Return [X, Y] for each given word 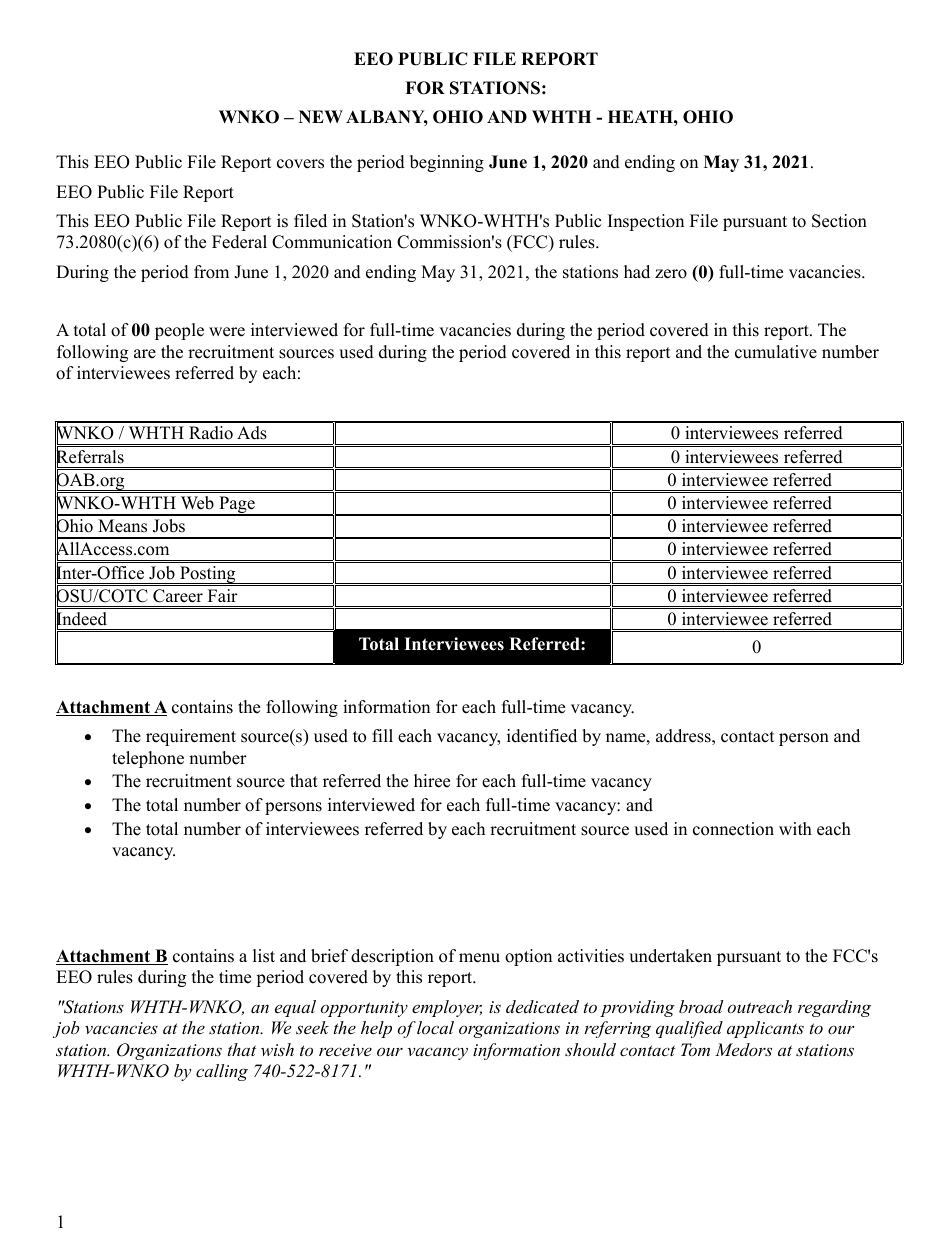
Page [237, 506]
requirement [191, 737]
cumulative [776, 352]
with [795, 828]
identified [542, 736]
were [227, 332]
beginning [447, 163]
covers [300, 164]
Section [839, 221]
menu [479, 958]
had [637, 272]
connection [733, 829]
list [264, 956]
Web [197, 503]
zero [671, 274]
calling [222, 1072]
